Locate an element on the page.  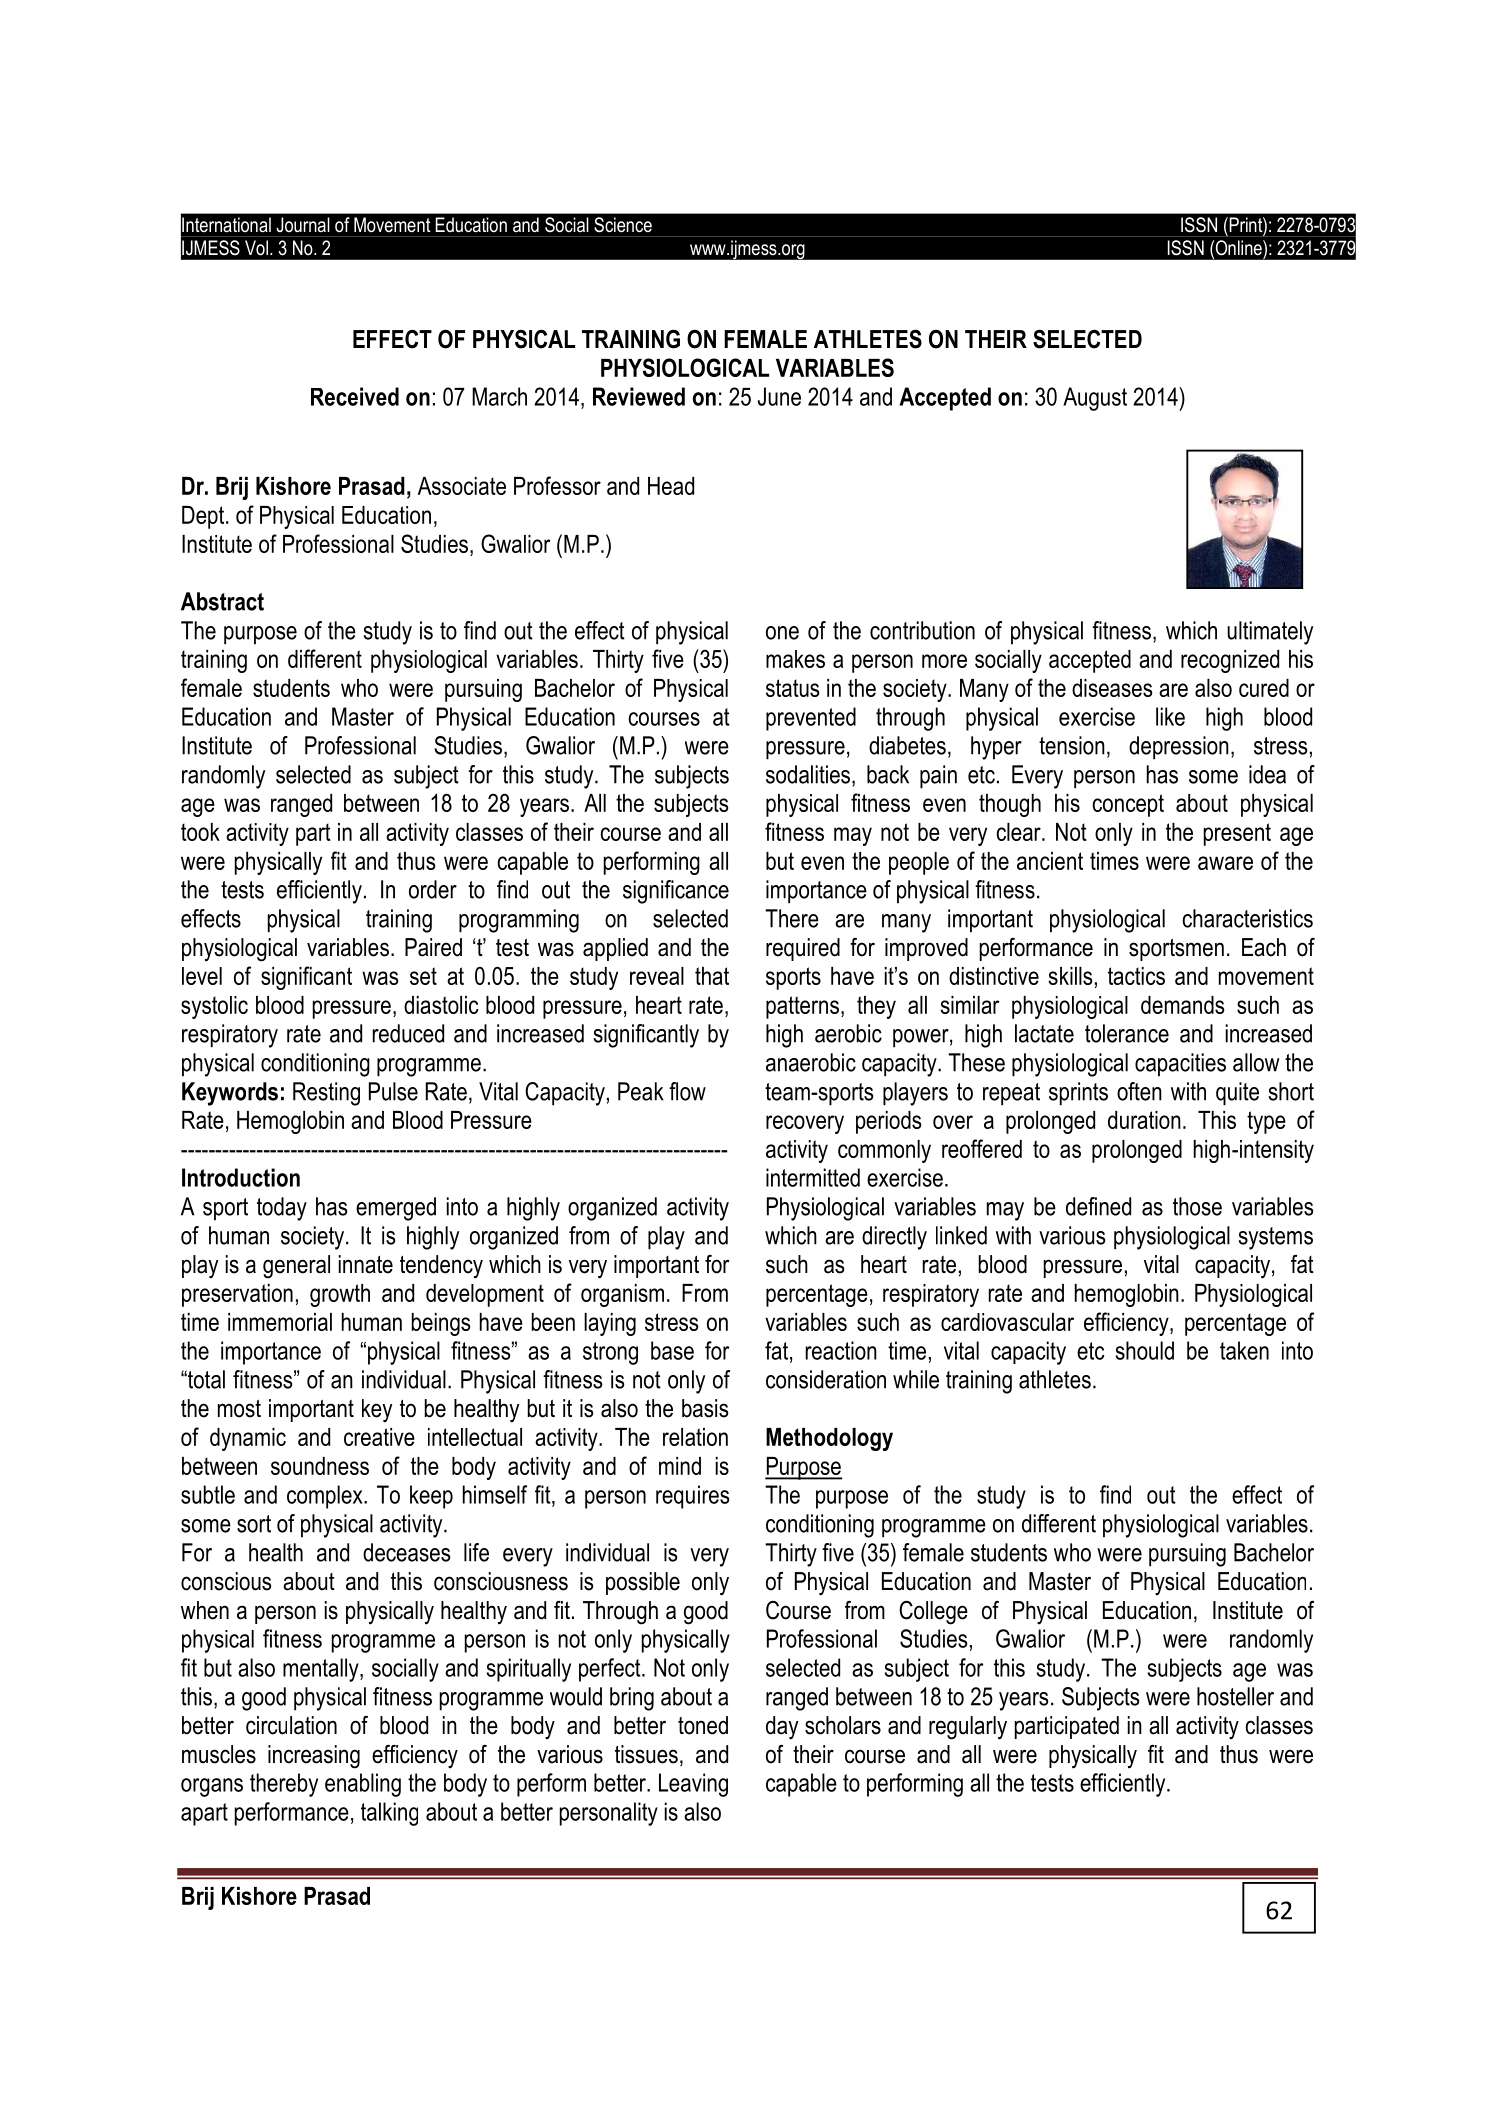
Leaving is located at coordinates (693, 1785).
